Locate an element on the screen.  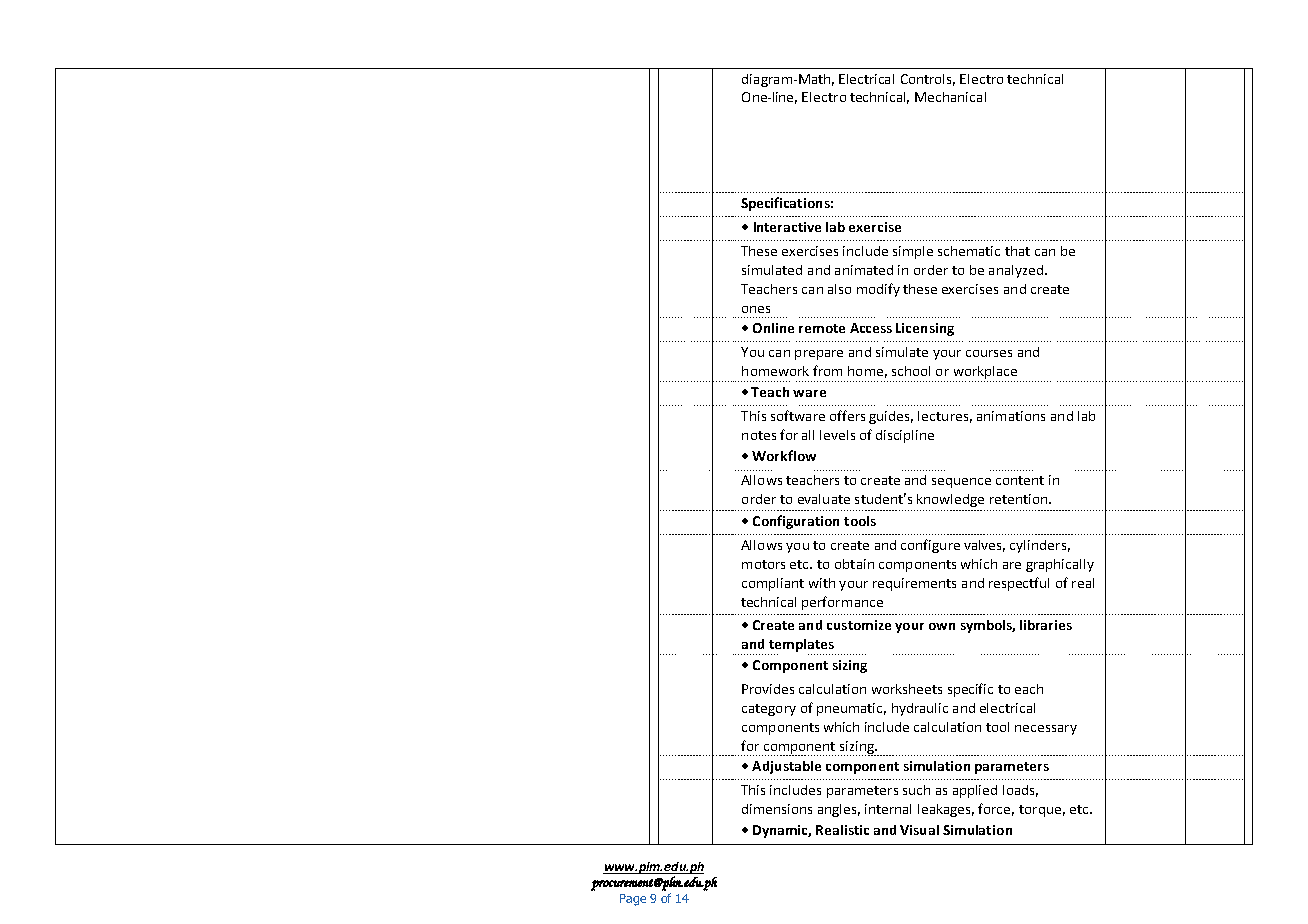
Interactive is located at coordinates (787, 227).
